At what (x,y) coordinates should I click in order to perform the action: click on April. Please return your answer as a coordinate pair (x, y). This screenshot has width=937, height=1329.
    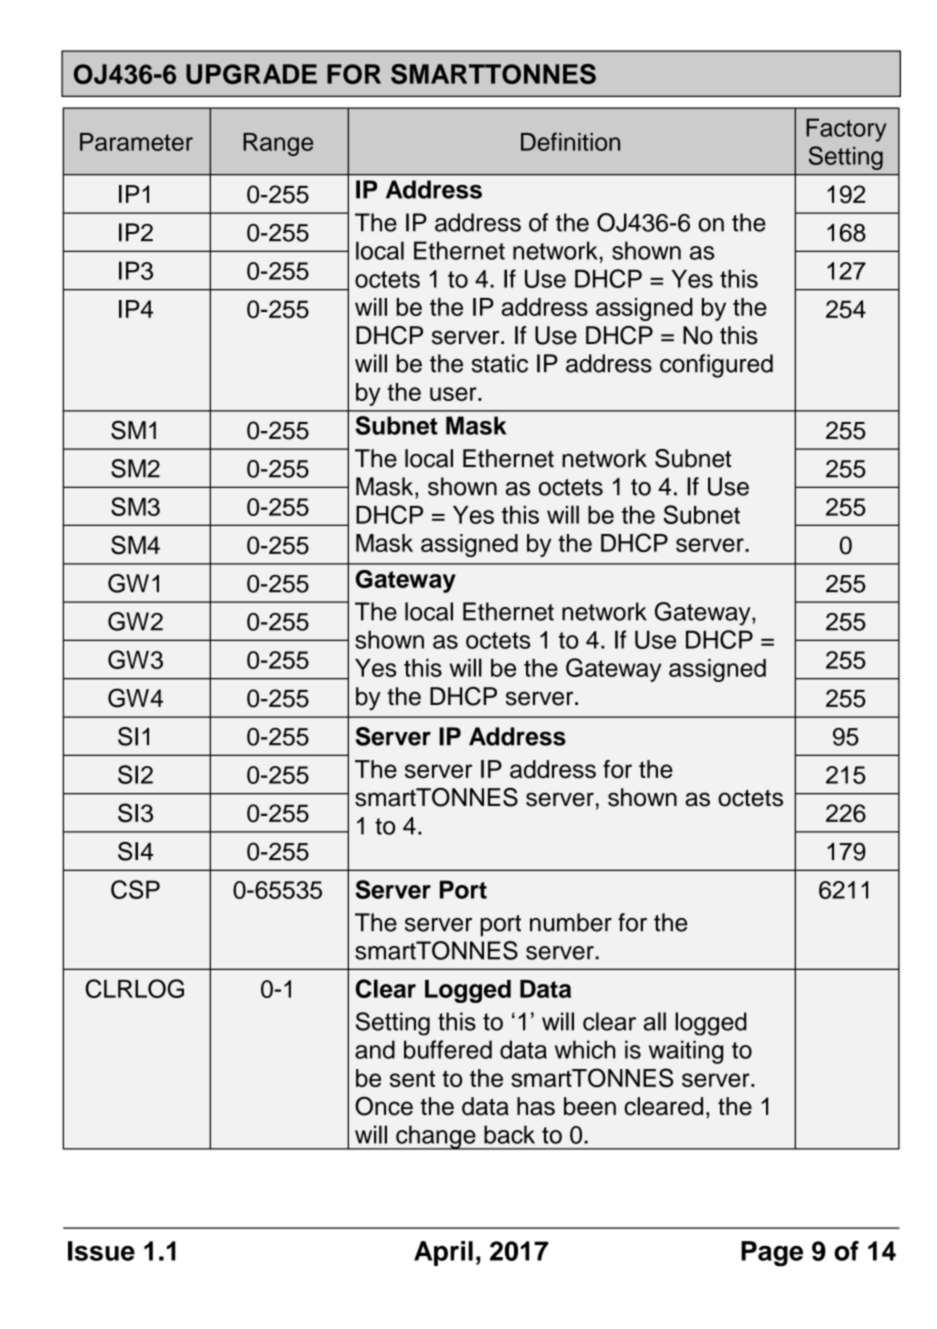
    Looking at the image, I should click on (443, 1253).
